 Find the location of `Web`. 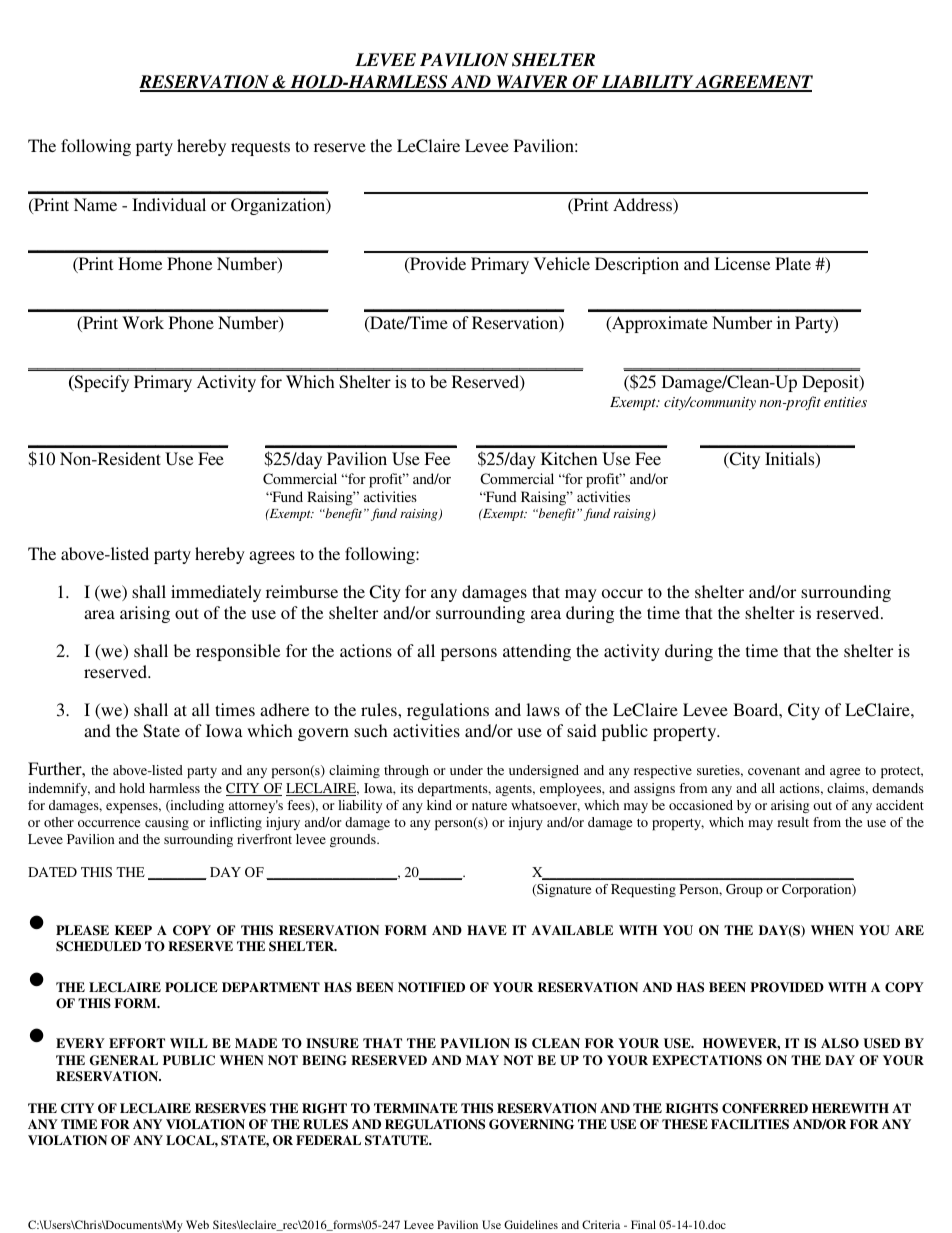

Web is located at coordinates (197, 1224).
